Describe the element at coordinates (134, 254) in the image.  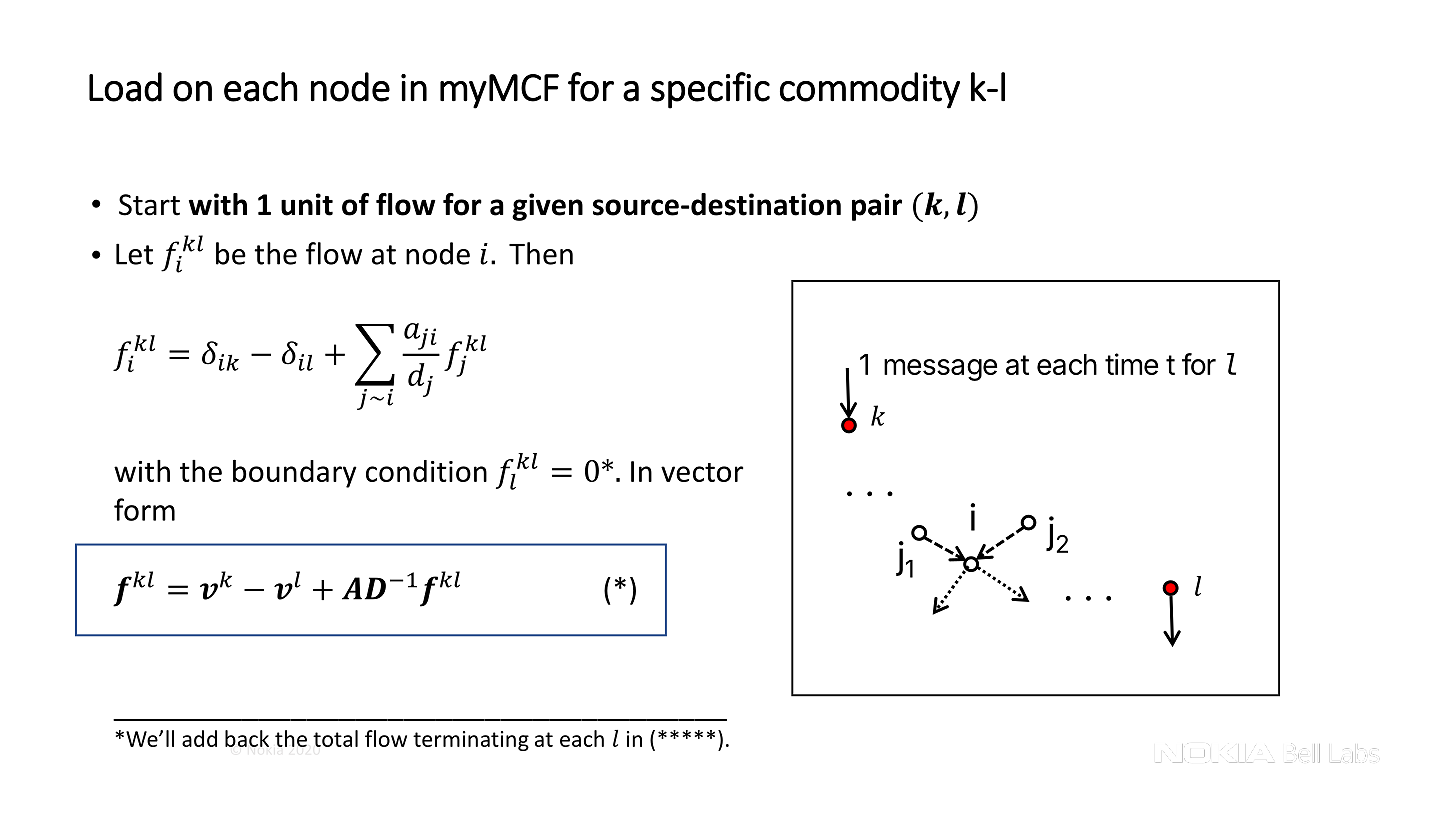
I see `Let` at that location.
